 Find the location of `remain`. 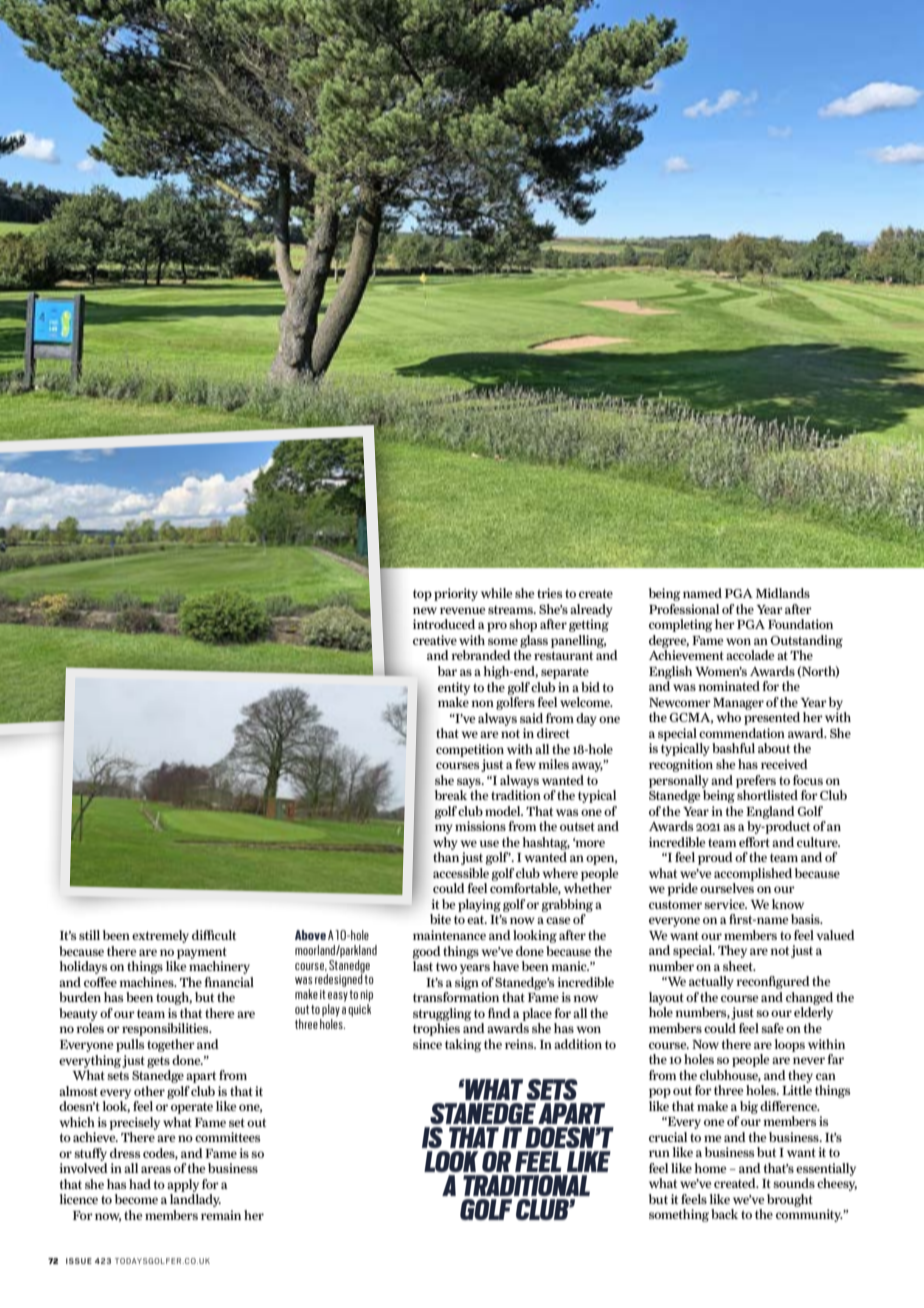

remain is located at coordinates (221, 1215).
